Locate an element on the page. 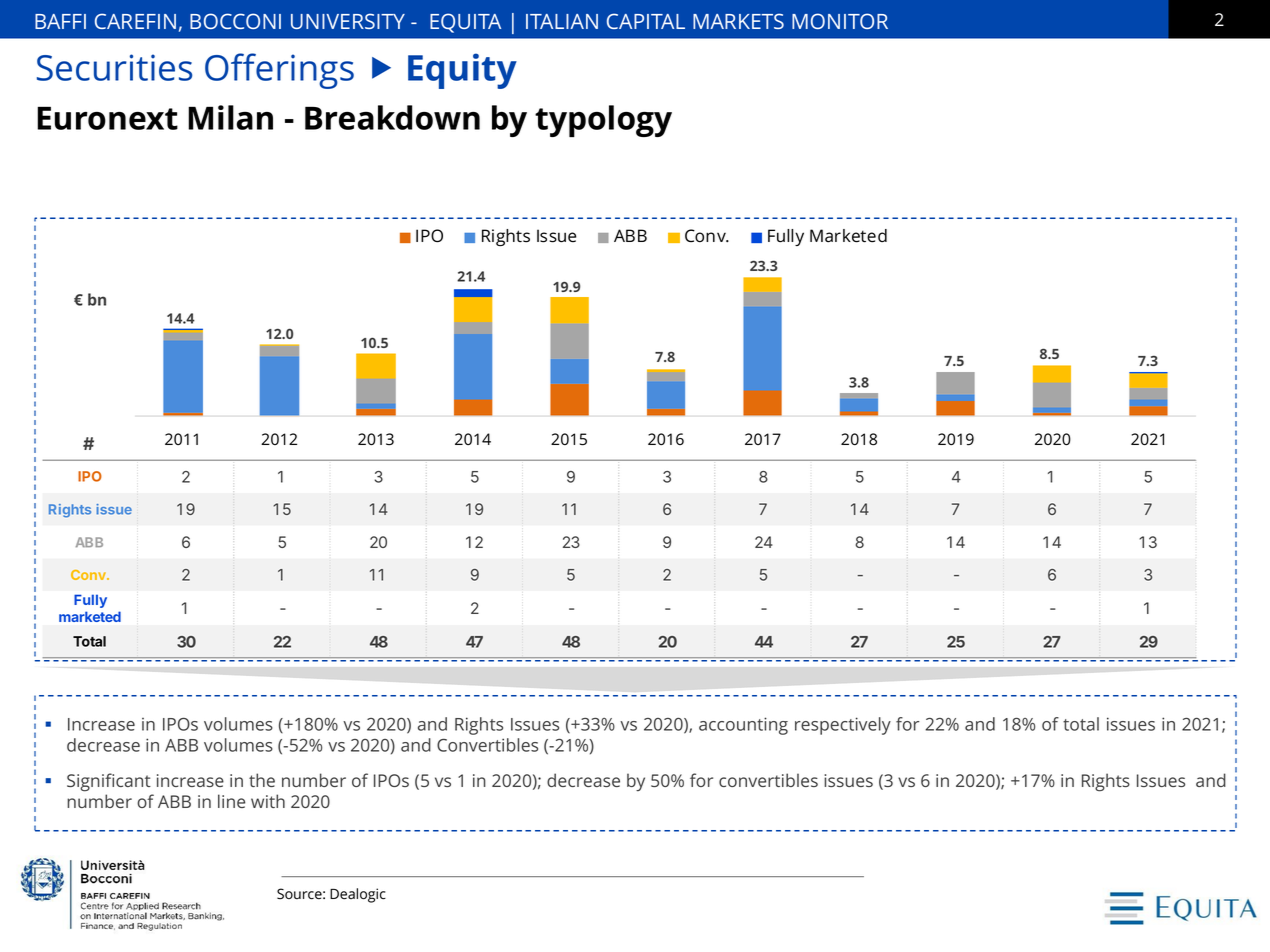  Securities is located at coordinates (114, 67).
